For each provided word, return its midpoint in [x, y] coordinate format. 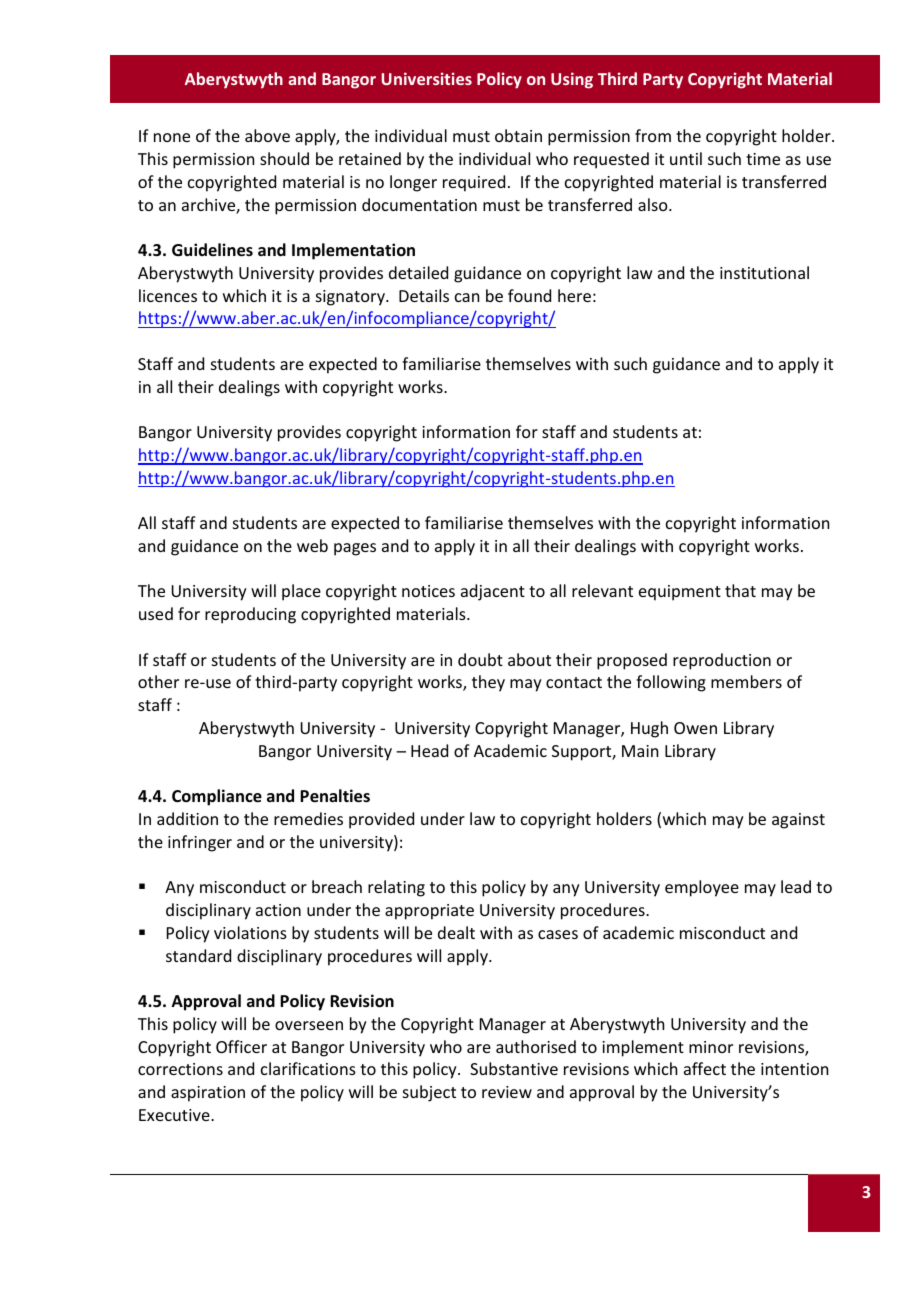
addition [187, 818]
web [312, 545]
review [507, 1092]
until [686, 158]
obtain [518, 135]
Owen [695, 728]
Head [429, 750]
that [740, 590]
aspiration [208, 1094]
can [467, 297]
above [267, 135]
